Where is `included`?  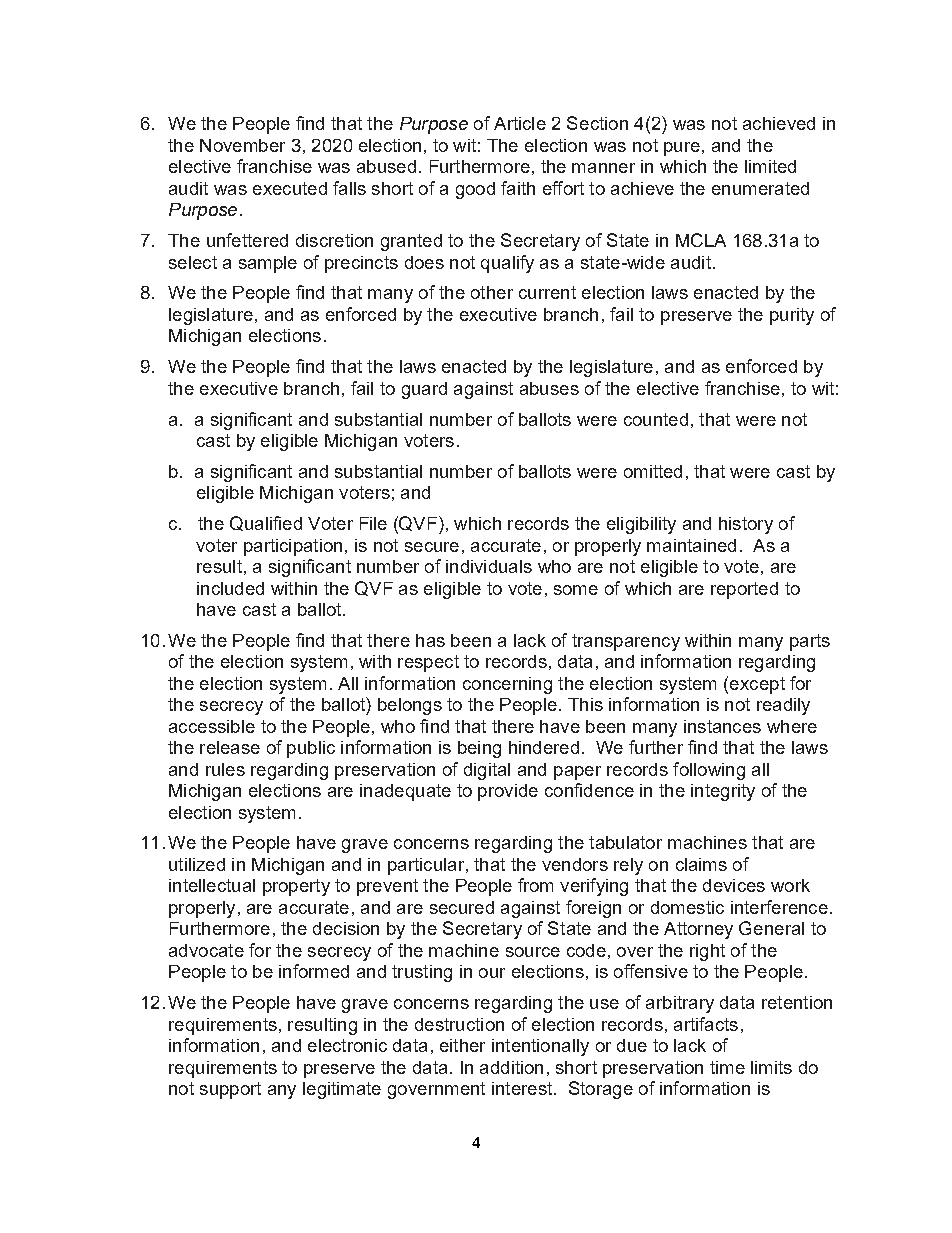 included is located at coordinates (230, 588).
